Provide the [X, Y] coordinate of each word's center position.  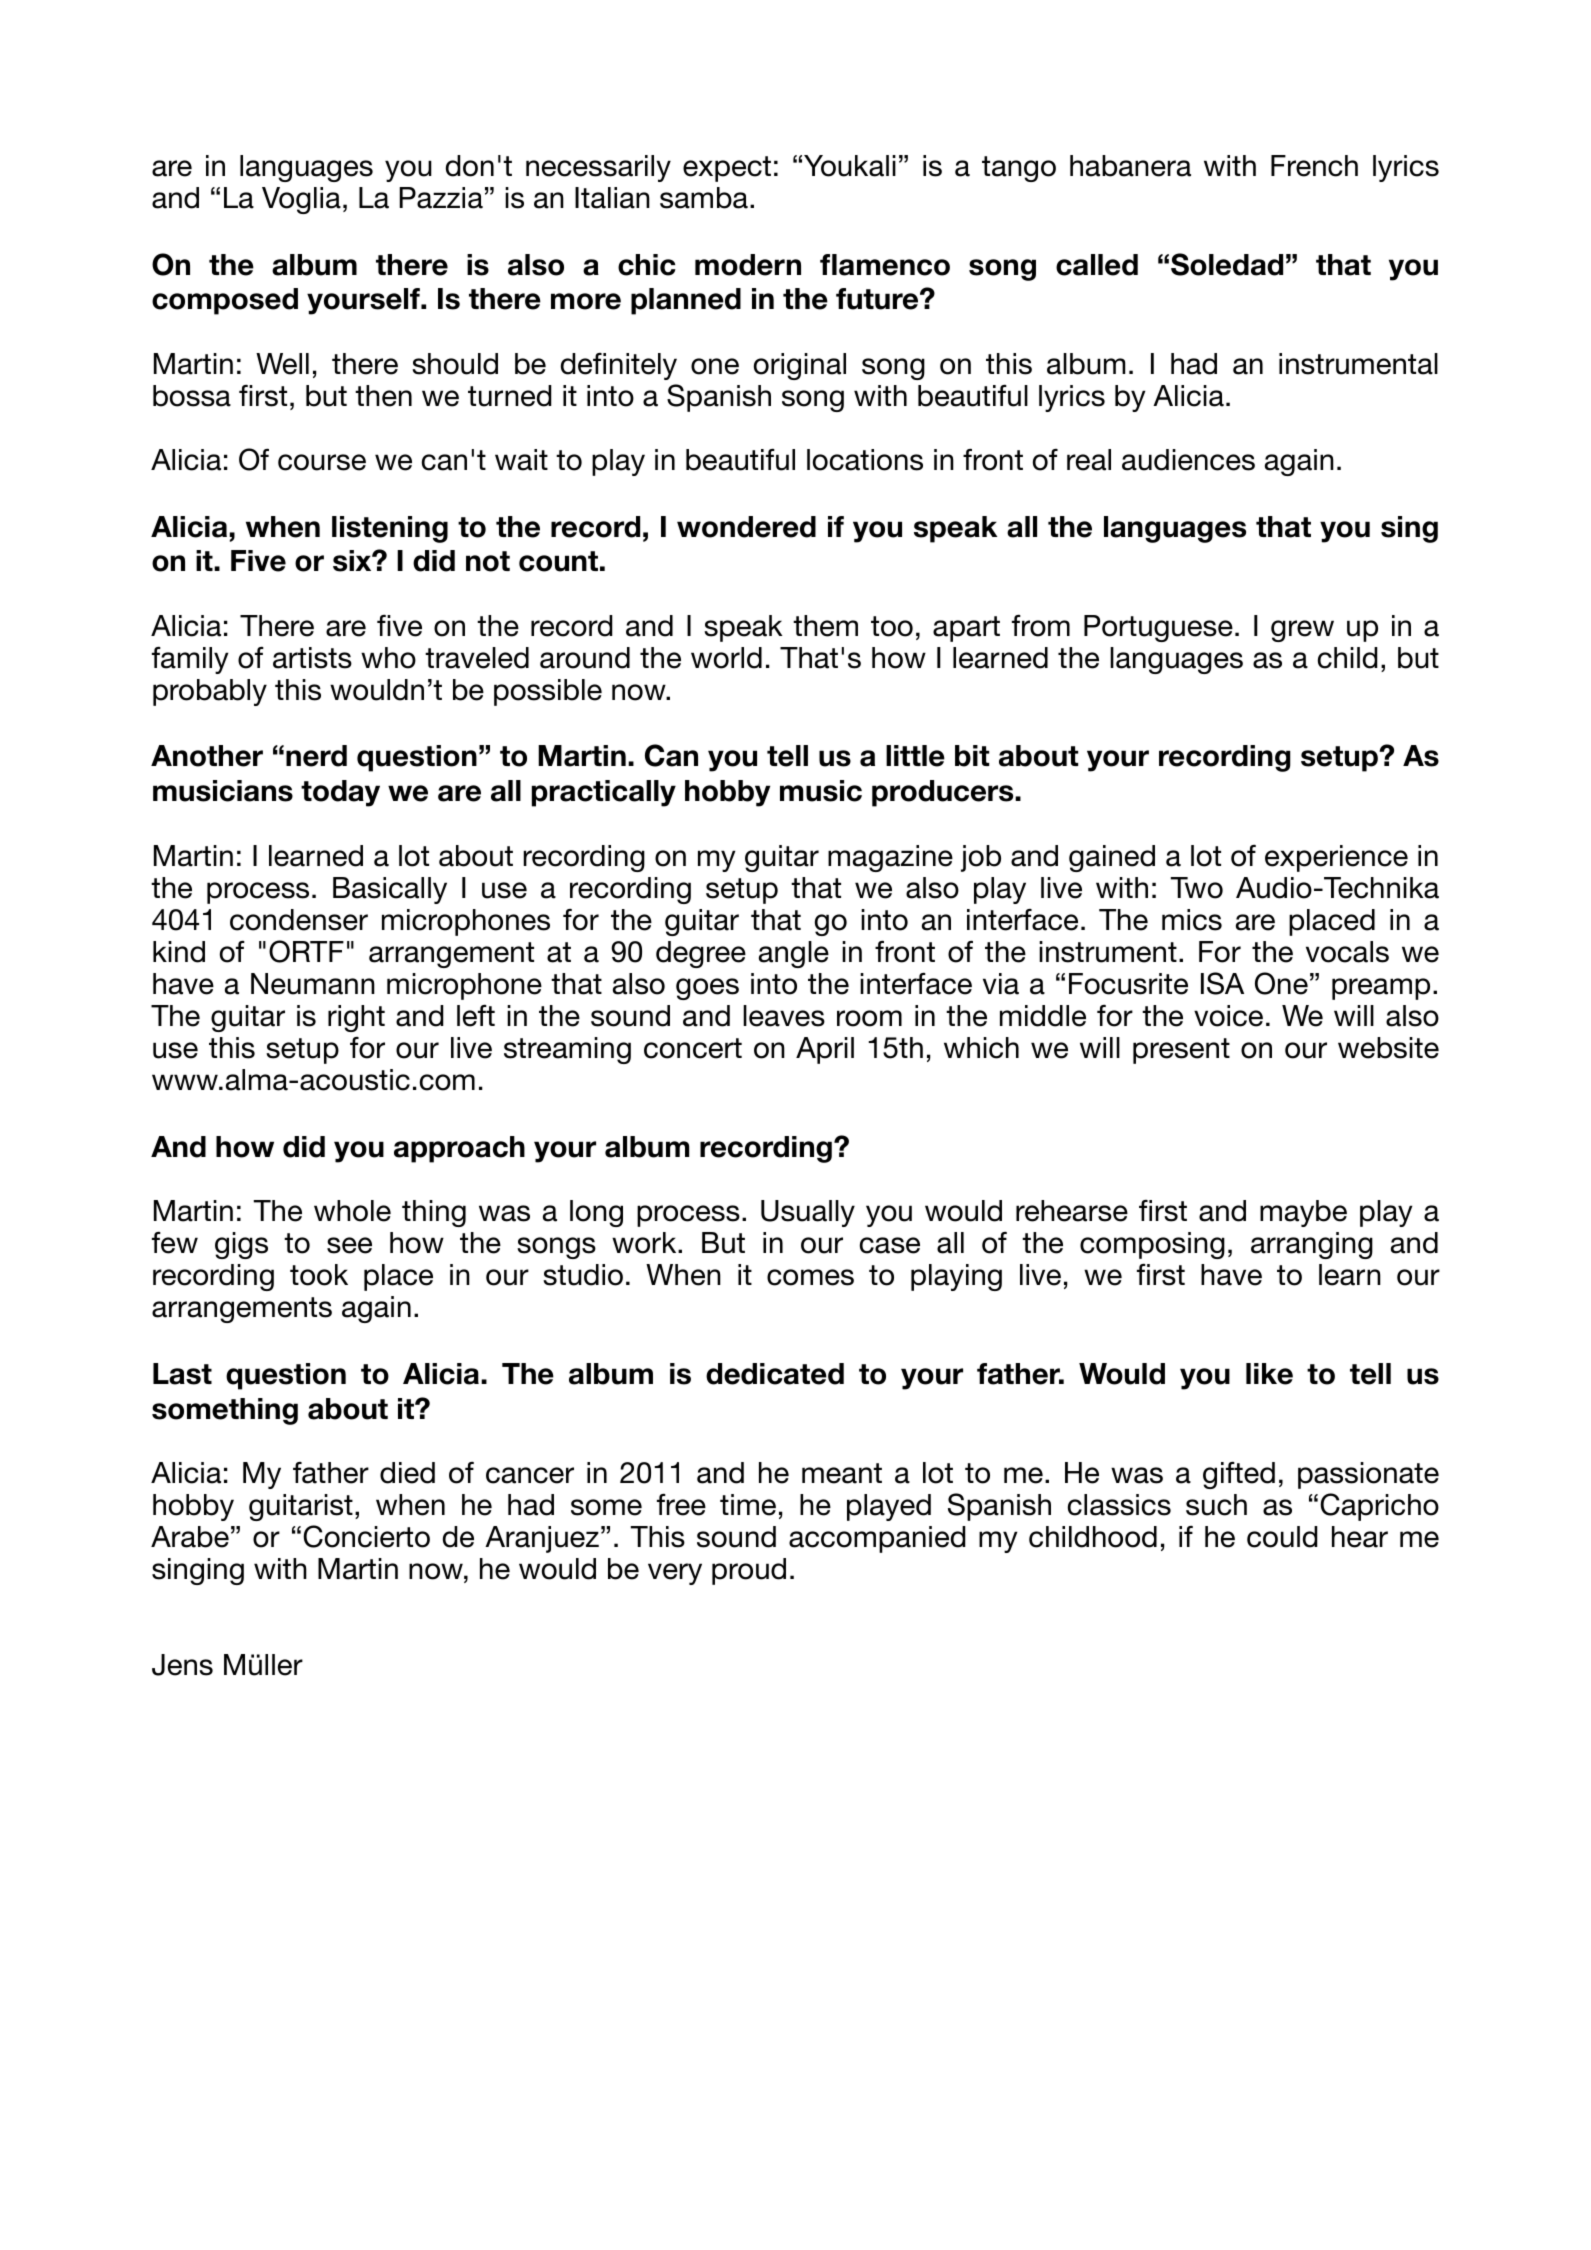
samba [704, 198]
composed [225, 301]
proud [749, 1571]
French [1314, 166]
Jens [182, 1665]
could [1282, 1537]
